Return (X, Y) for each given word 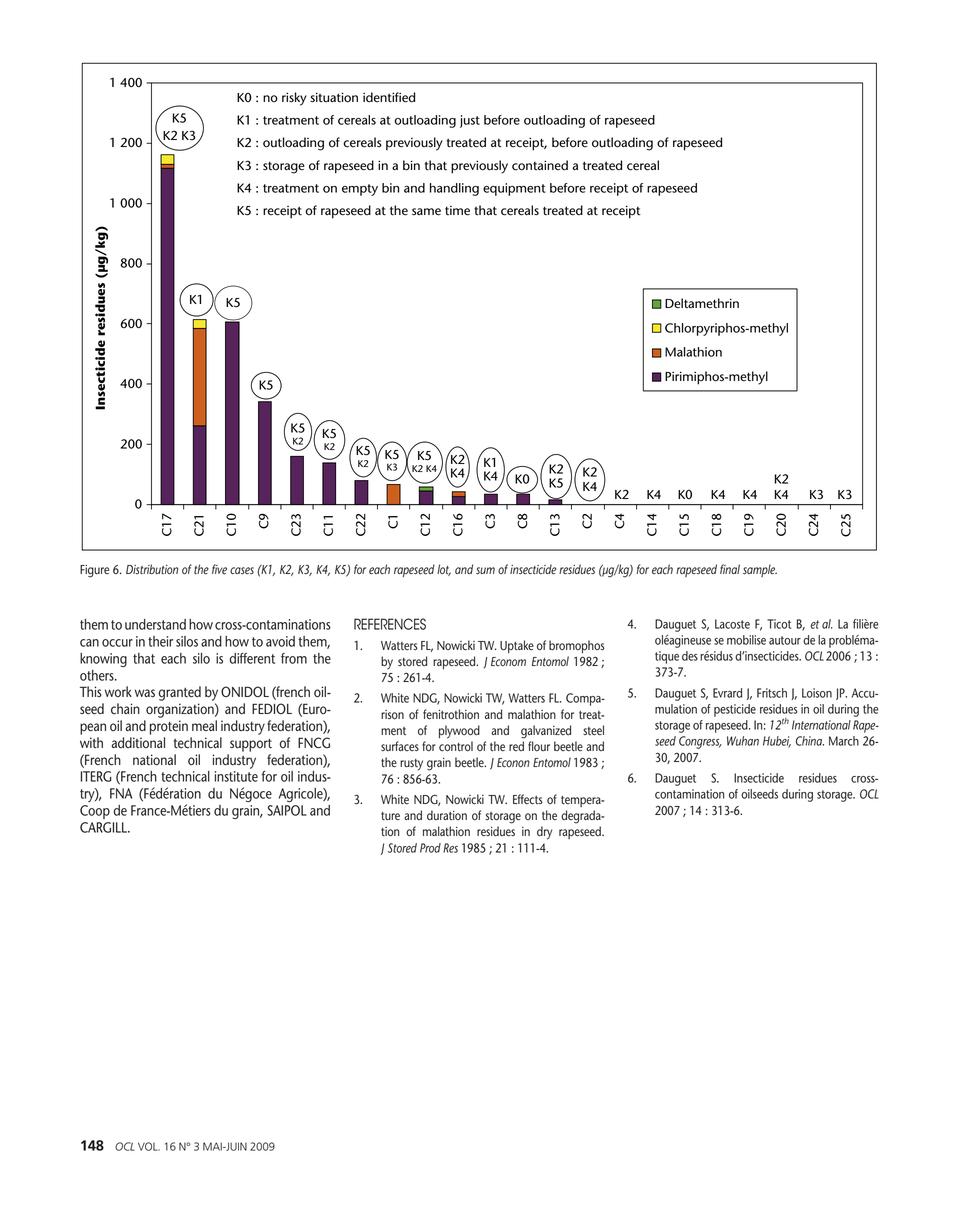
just (470, 121)
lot (444, 570)
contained (540, 165)
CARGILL (104, 827)
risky (294, 99)
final (730, 569)
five (219, 569)
